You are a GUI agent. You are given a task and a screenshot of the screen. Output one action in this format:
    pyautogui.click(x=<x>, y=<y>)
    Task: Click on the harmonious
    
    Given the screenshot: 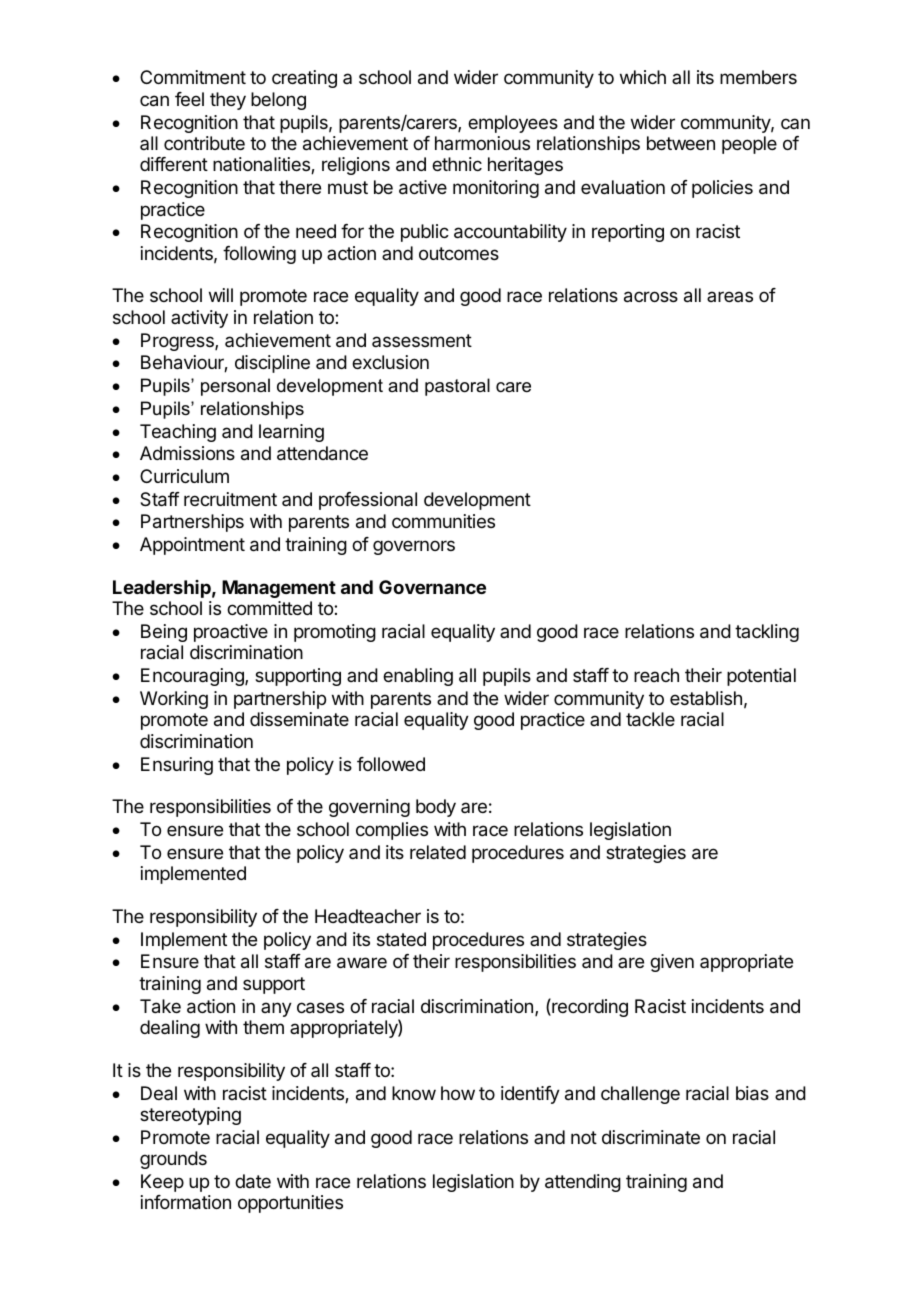 What is the action you would take?
    pyautogui.click(x=482, y=143)
